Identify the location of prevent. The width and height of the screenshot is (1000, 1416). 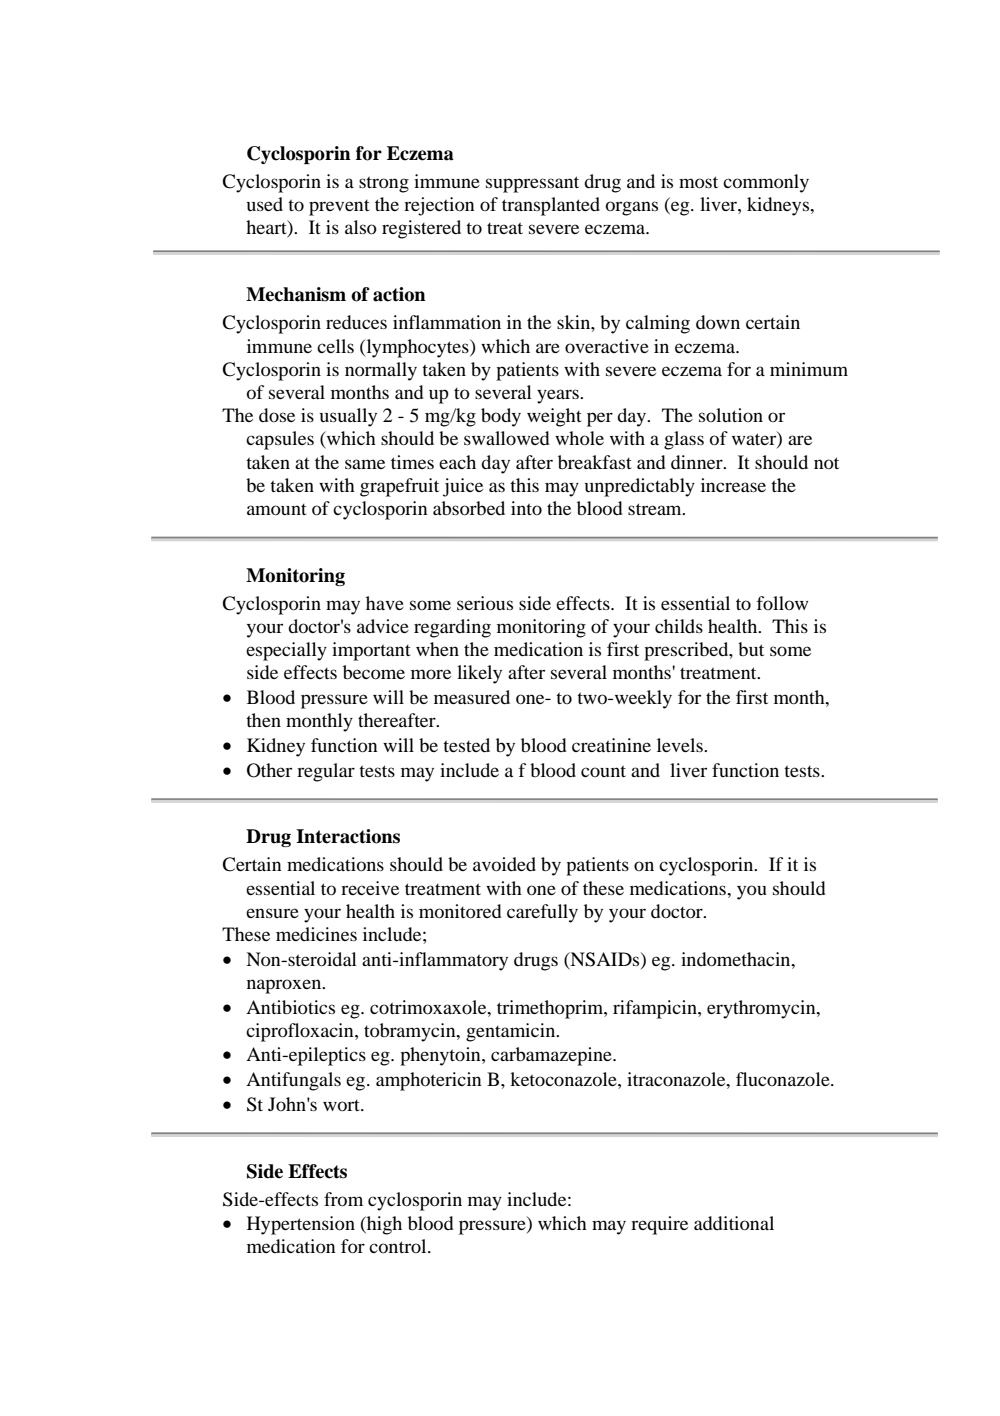
(339, 208).
